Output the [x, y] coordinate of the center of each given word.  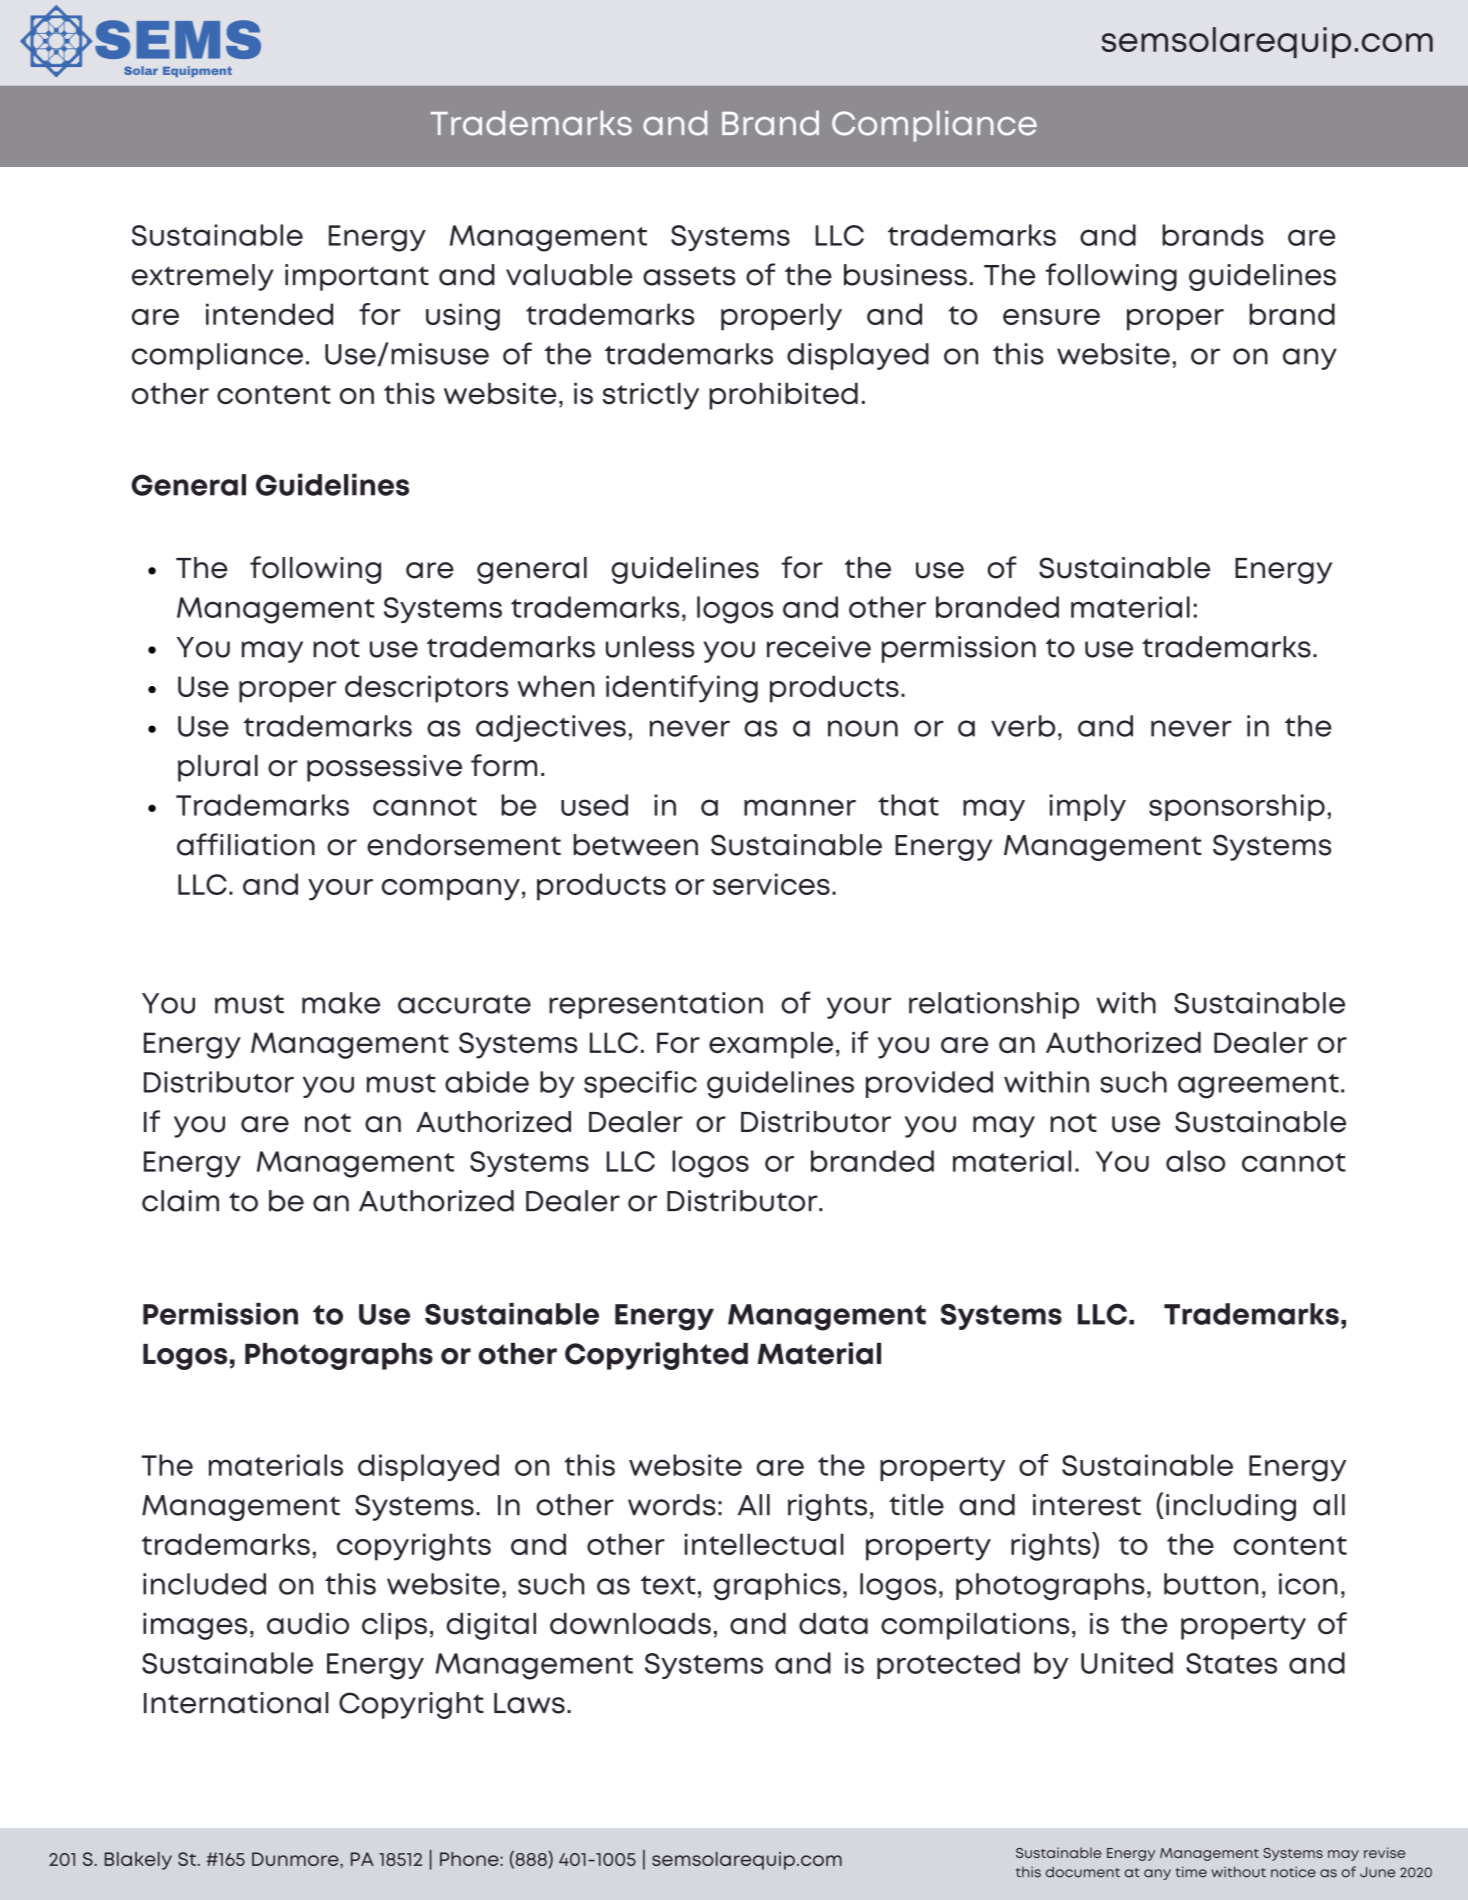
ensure [1051, 317]
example [771, 1045]
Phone [470, 1859]
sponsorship [1237, 807]
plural [218, 768]
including [1231, 1507]
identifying [682, 689]
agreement [1258, 1086]
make [341, 1003]
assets [689, 276]
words [672, 1505]
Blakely [138, 1861]
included [204, 1584]
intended [269, 314]
